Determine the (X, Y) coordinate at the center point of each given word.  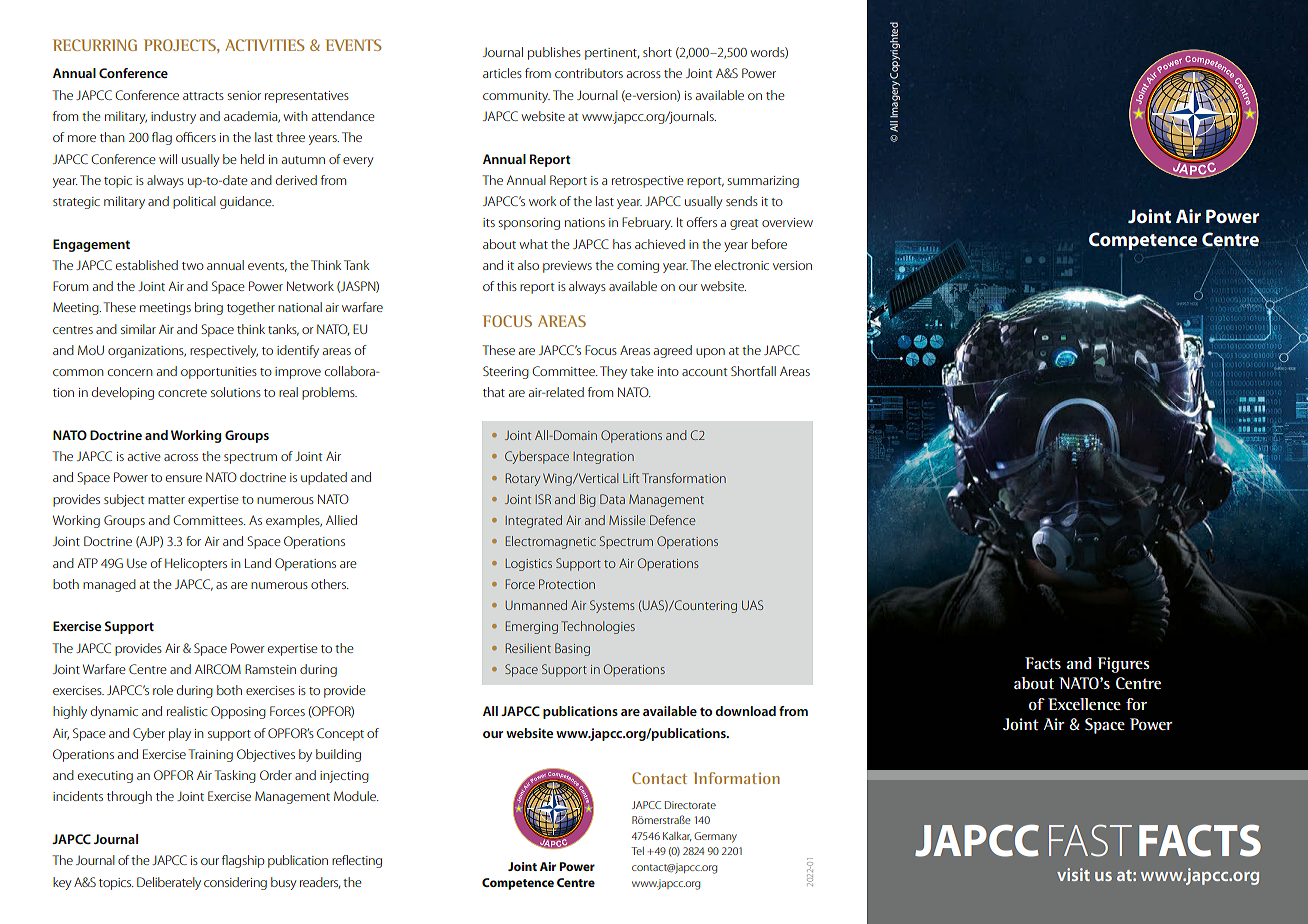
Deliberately (169, 883)
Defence (672, 520)
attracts (203, 96)
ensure (184, 478)
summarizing (763, 182)
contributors (589, 73)
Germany (715, 837)
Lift (631, 478)
